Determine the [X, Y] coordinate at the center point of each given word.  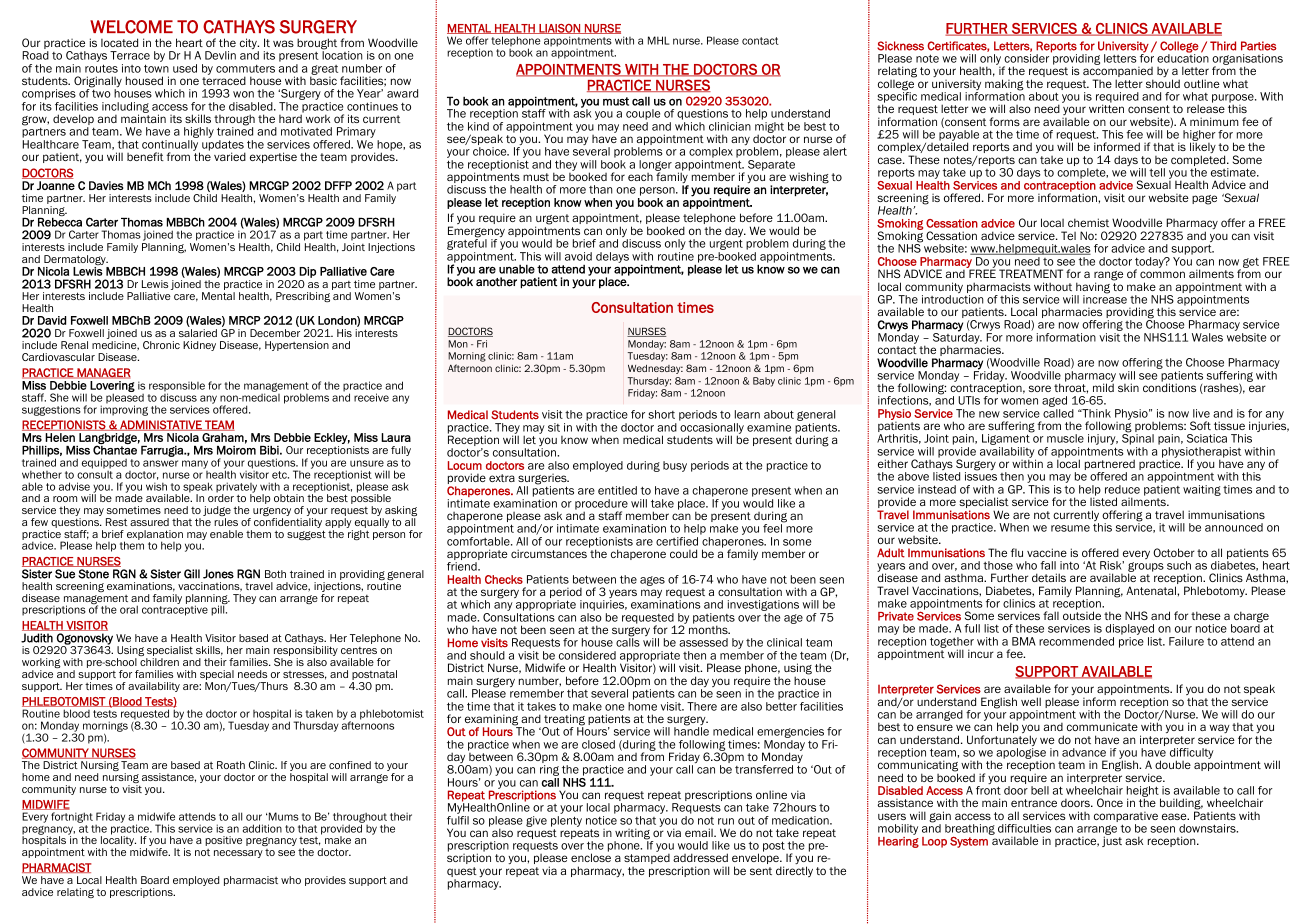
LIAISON [559, 29]
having [1092, 289]
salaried [198, 333]
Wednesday [655, 369]
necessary [238, 854]
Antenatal [1152, 590]
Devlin [220, 55]
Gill [192, 574]
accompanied [1118, 73]
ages [652, 581]
